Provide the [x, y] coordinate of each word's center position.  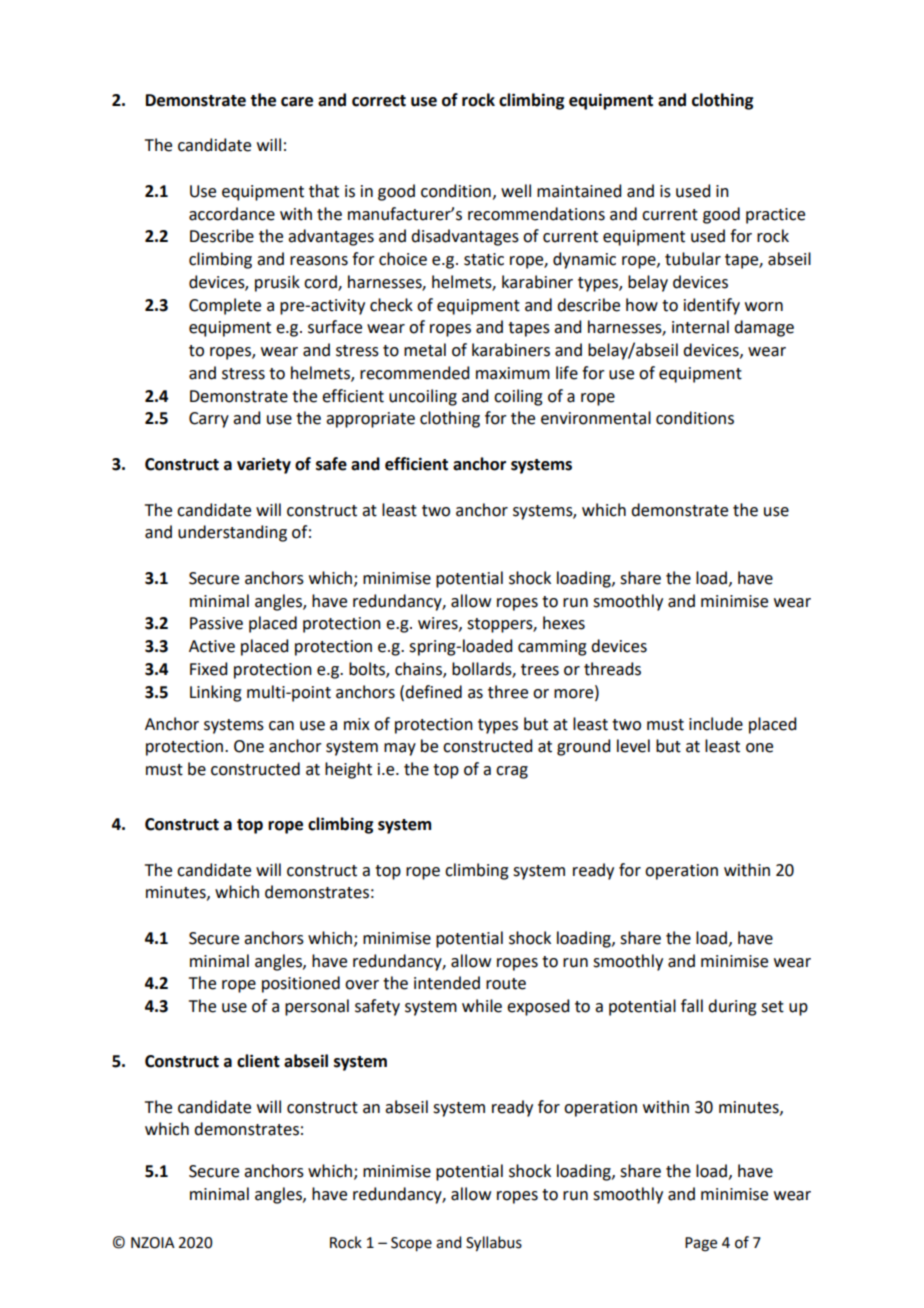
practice [775, 216]
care [297, 102]
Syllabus [494, 1244]
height [348, 770]
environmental [596, 418]
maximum [513, 373]
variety [264, 465]
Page [701, 1244]
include [716, 724]
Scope [411, 1244]
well [516, 191]
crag [512, 772]
